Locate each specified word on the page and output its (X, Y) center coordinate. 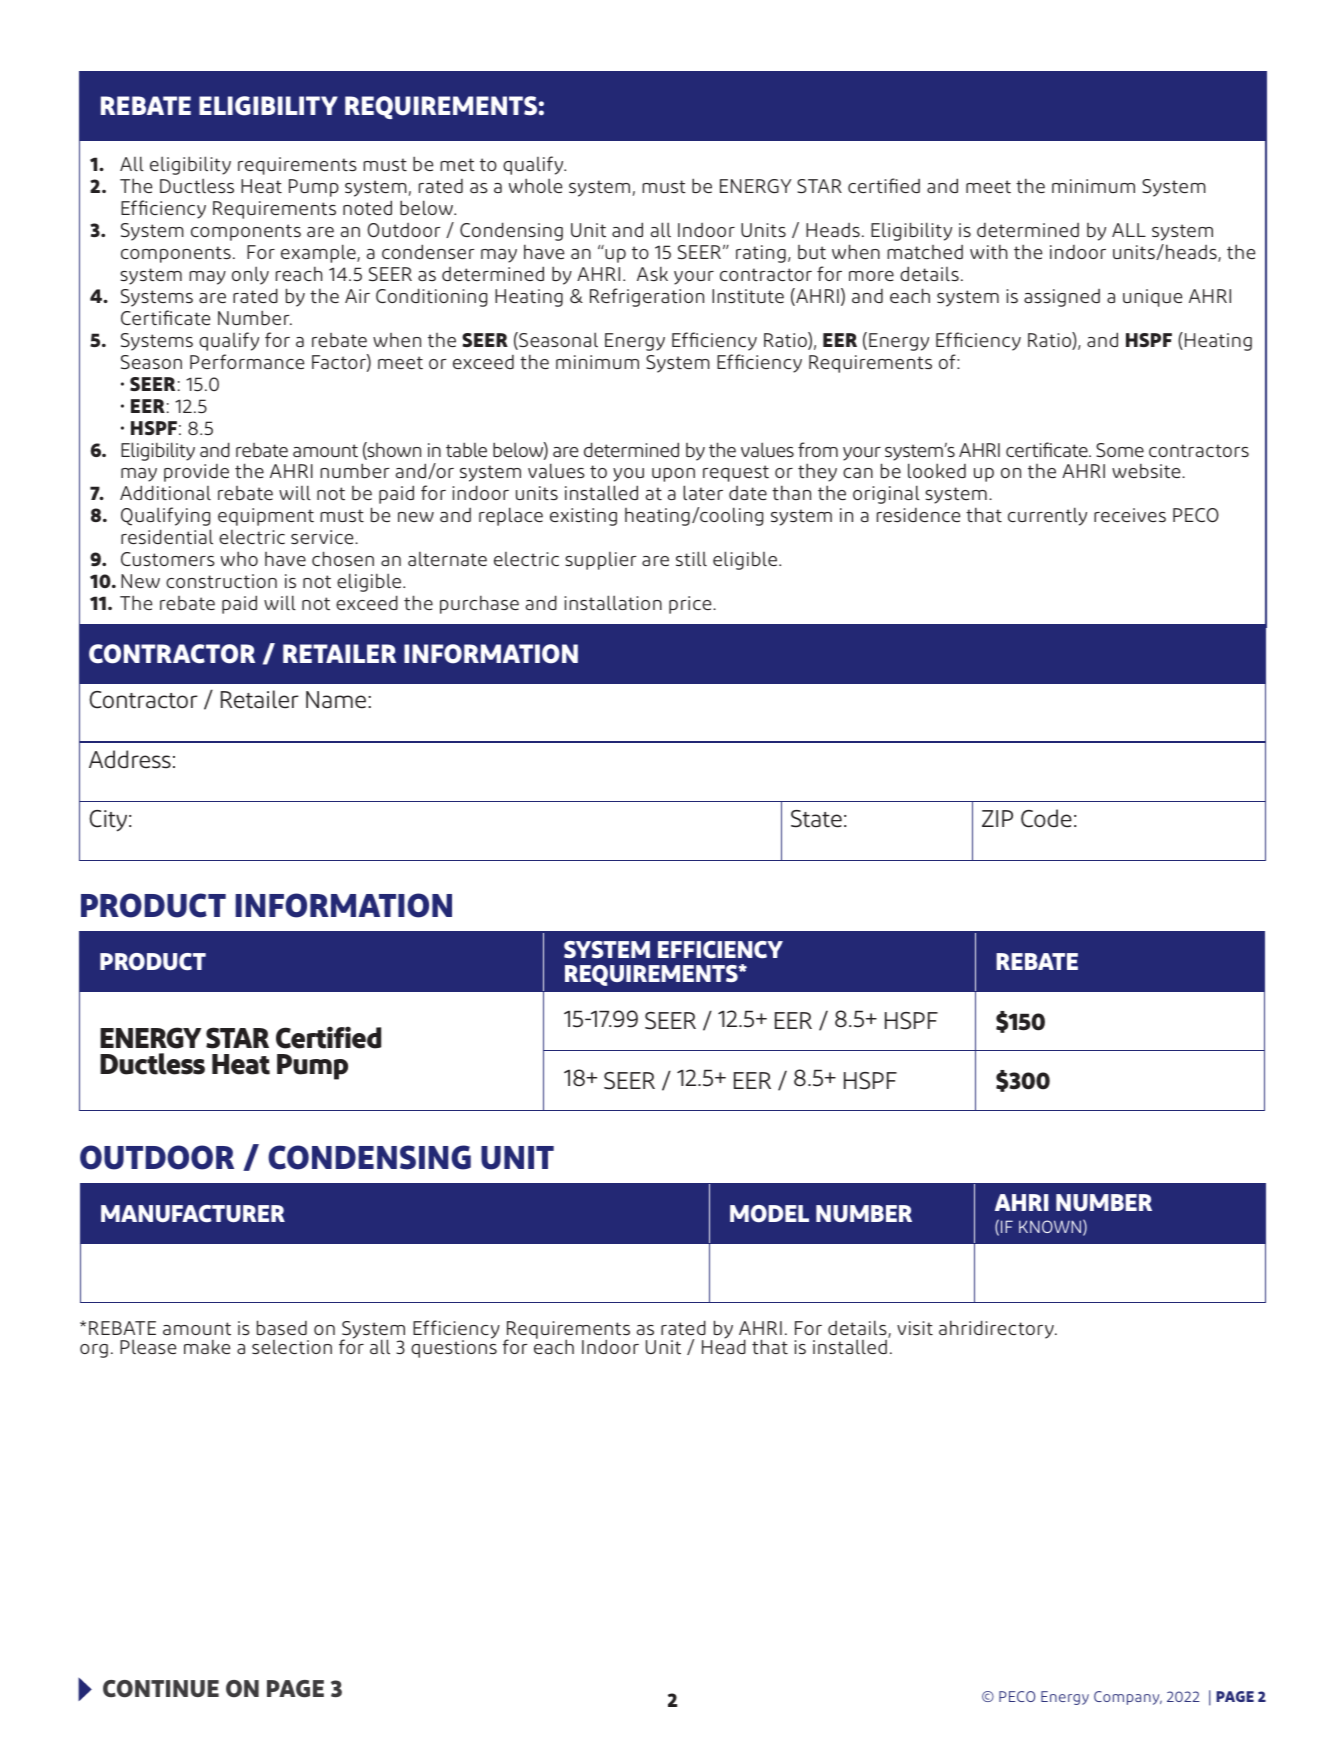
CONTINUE (161, 1689)
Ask (652, 274)
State (816, 819)
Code (1046, 818)
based (282, 1327)
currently (1047, 516)
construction (221, 581)
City (109, 821)
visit (915, 1328)
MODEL (769, 1213)
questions (454, 1349)
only (250, 275)
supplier (601, 561)
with (988, 251)
